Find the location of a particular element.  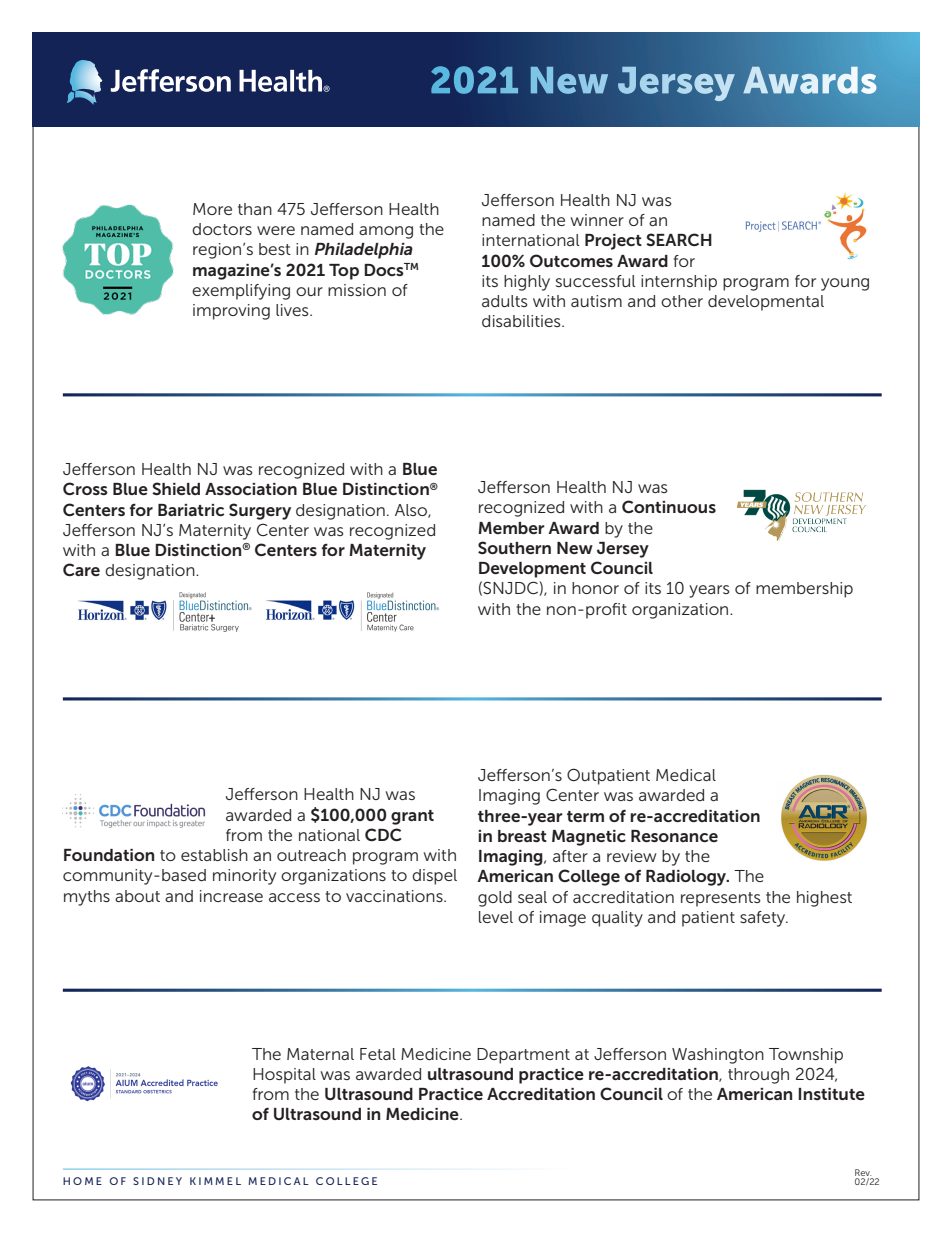

SEARCH is located at coordinates (679, 239).
